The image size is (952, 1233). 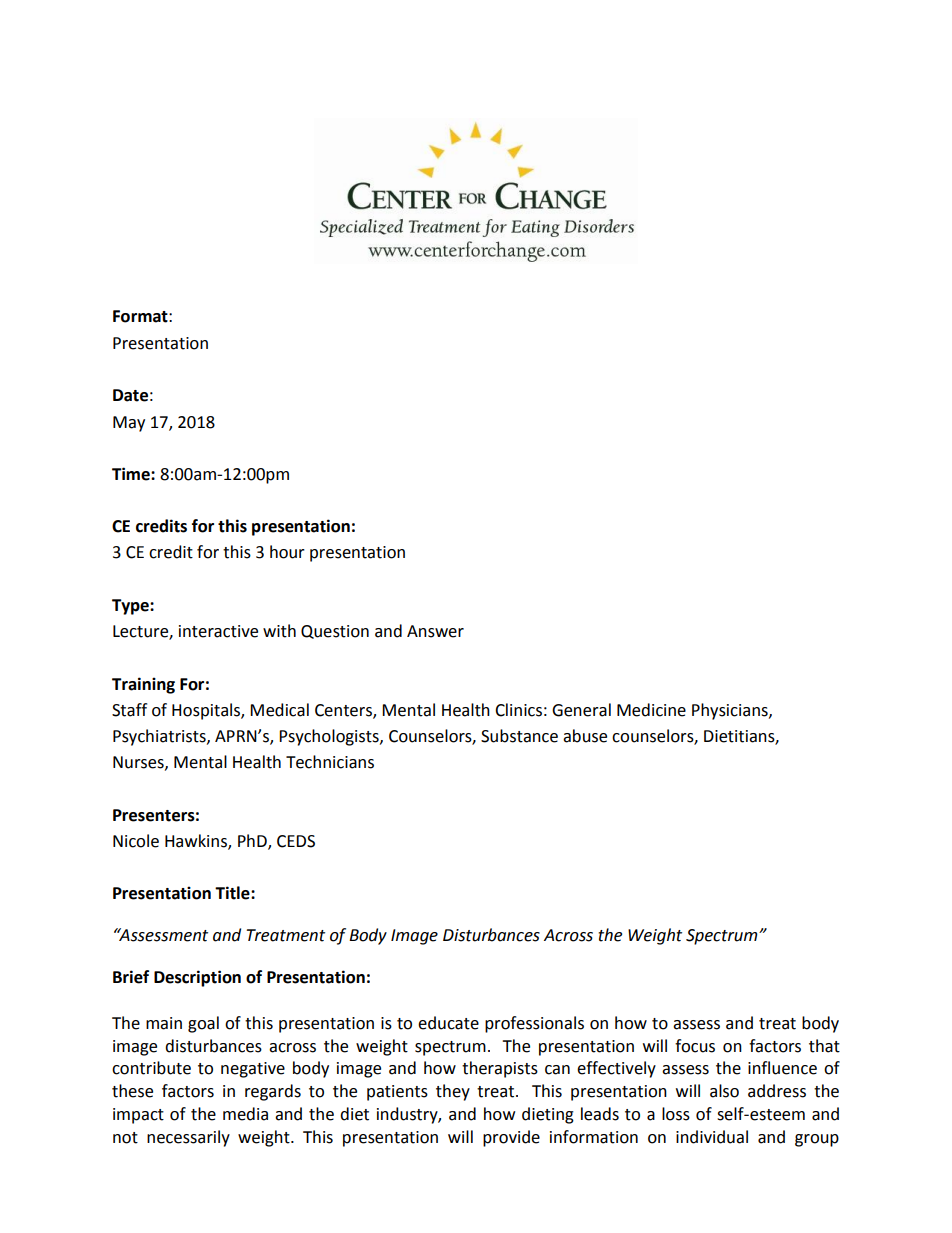 I want to click on media, so click(x=245, y=1114).
